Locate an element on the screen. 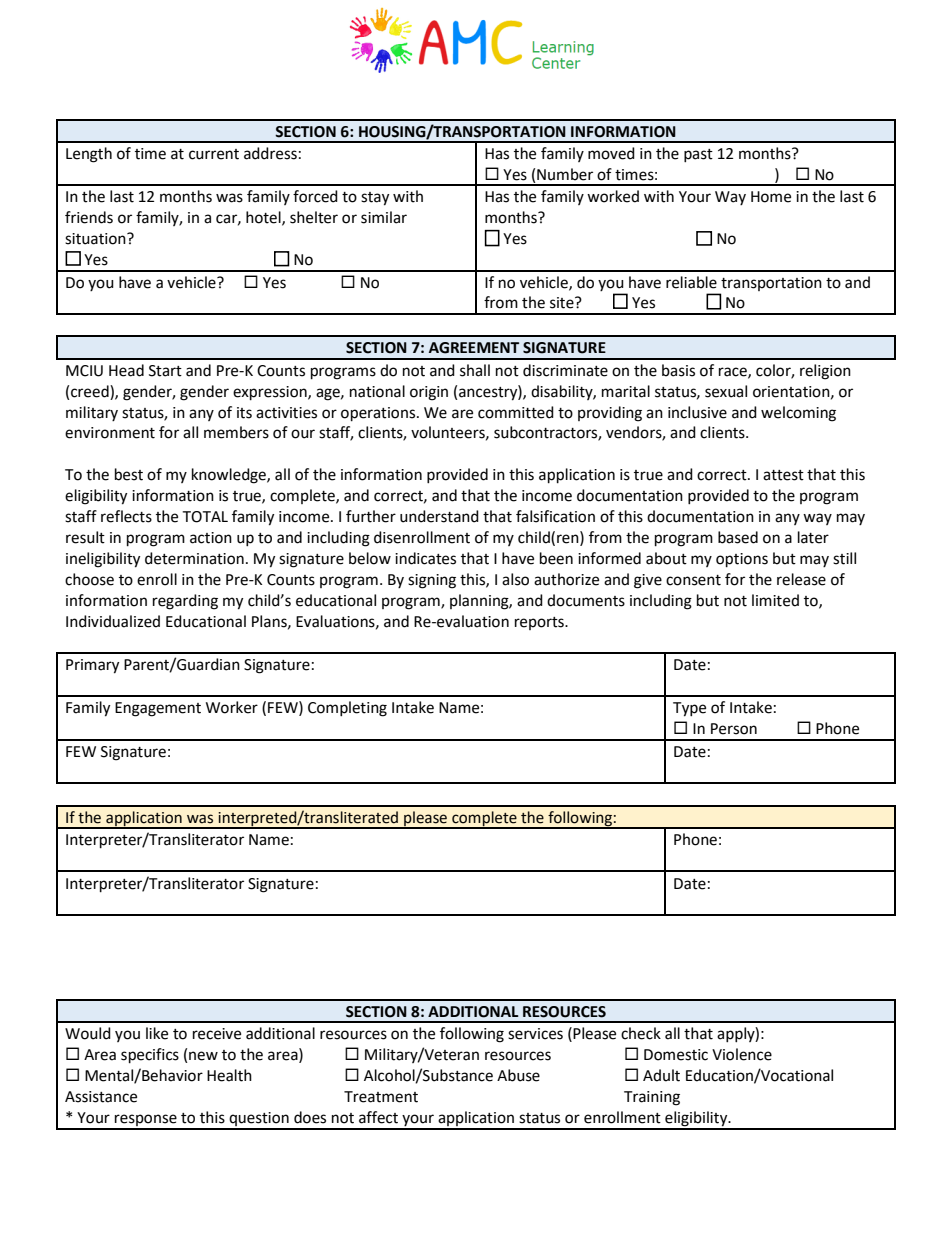 Image resolution: width=952 pixels, height=1233 pixels. origin is located at coordinates (429, 393).
